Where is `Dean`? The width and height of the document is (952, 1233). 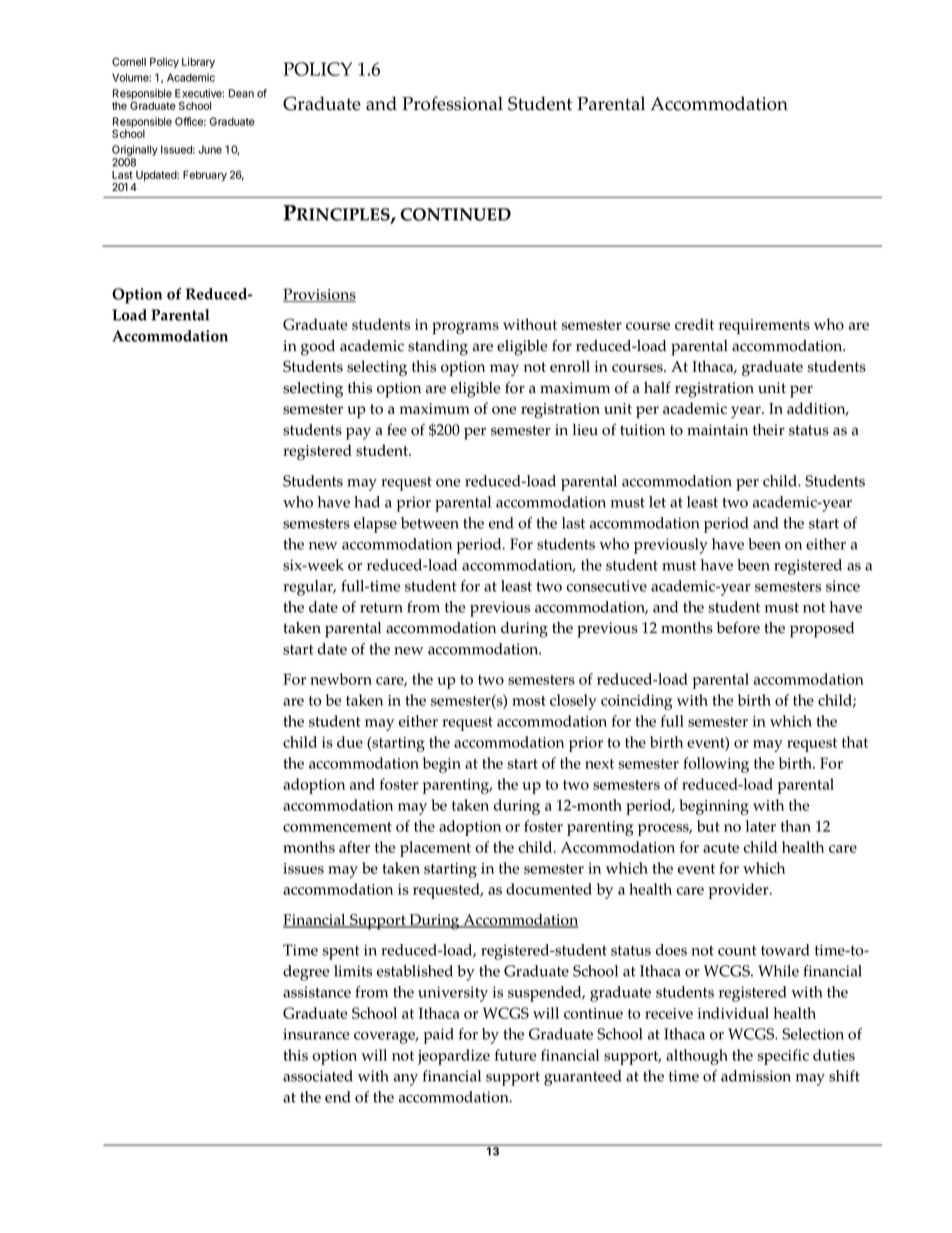 Dean is located at coordinates (241, 93).
